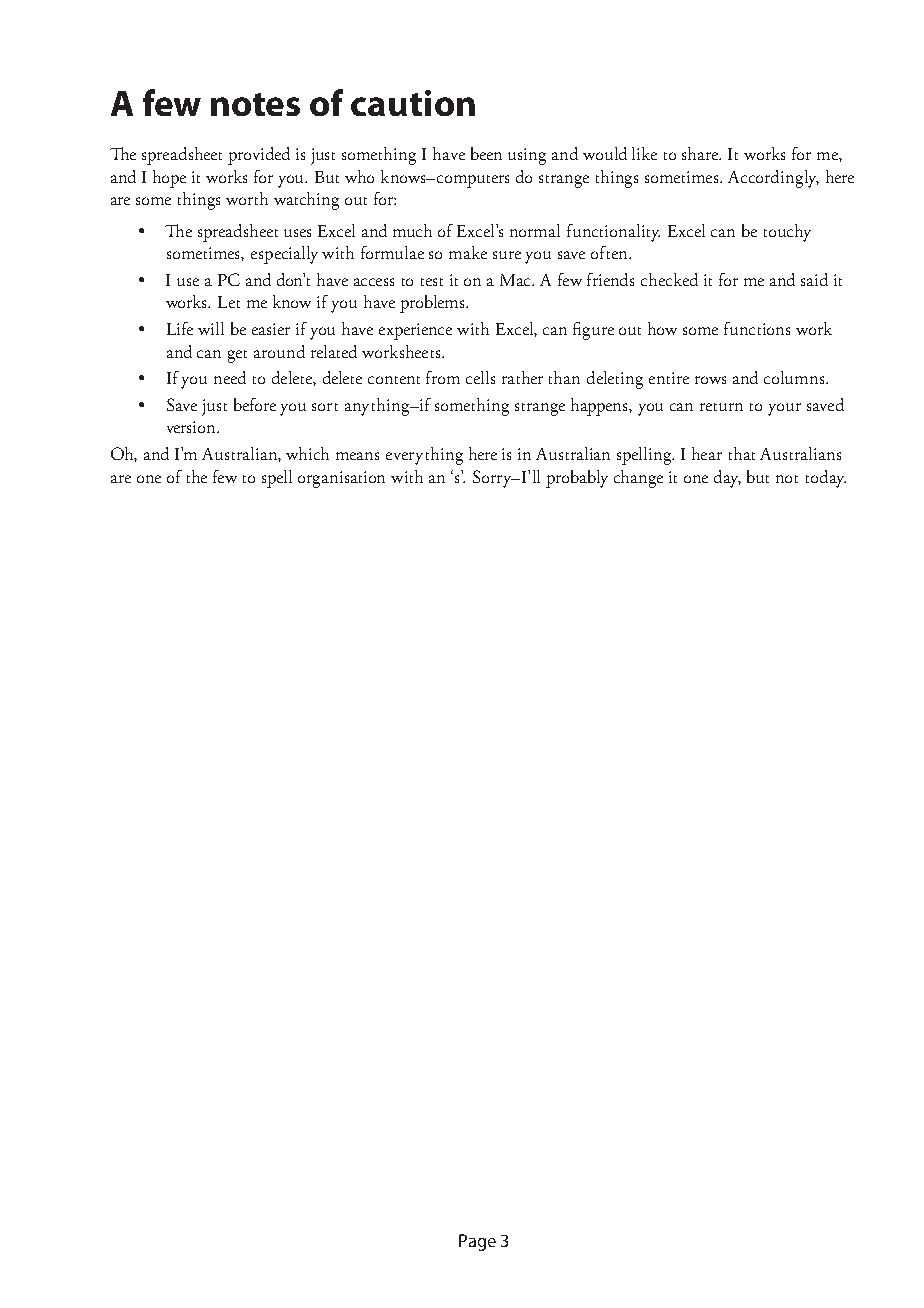 The image size is (924, 1308). I want to click on Page, so click(477, 1242).
